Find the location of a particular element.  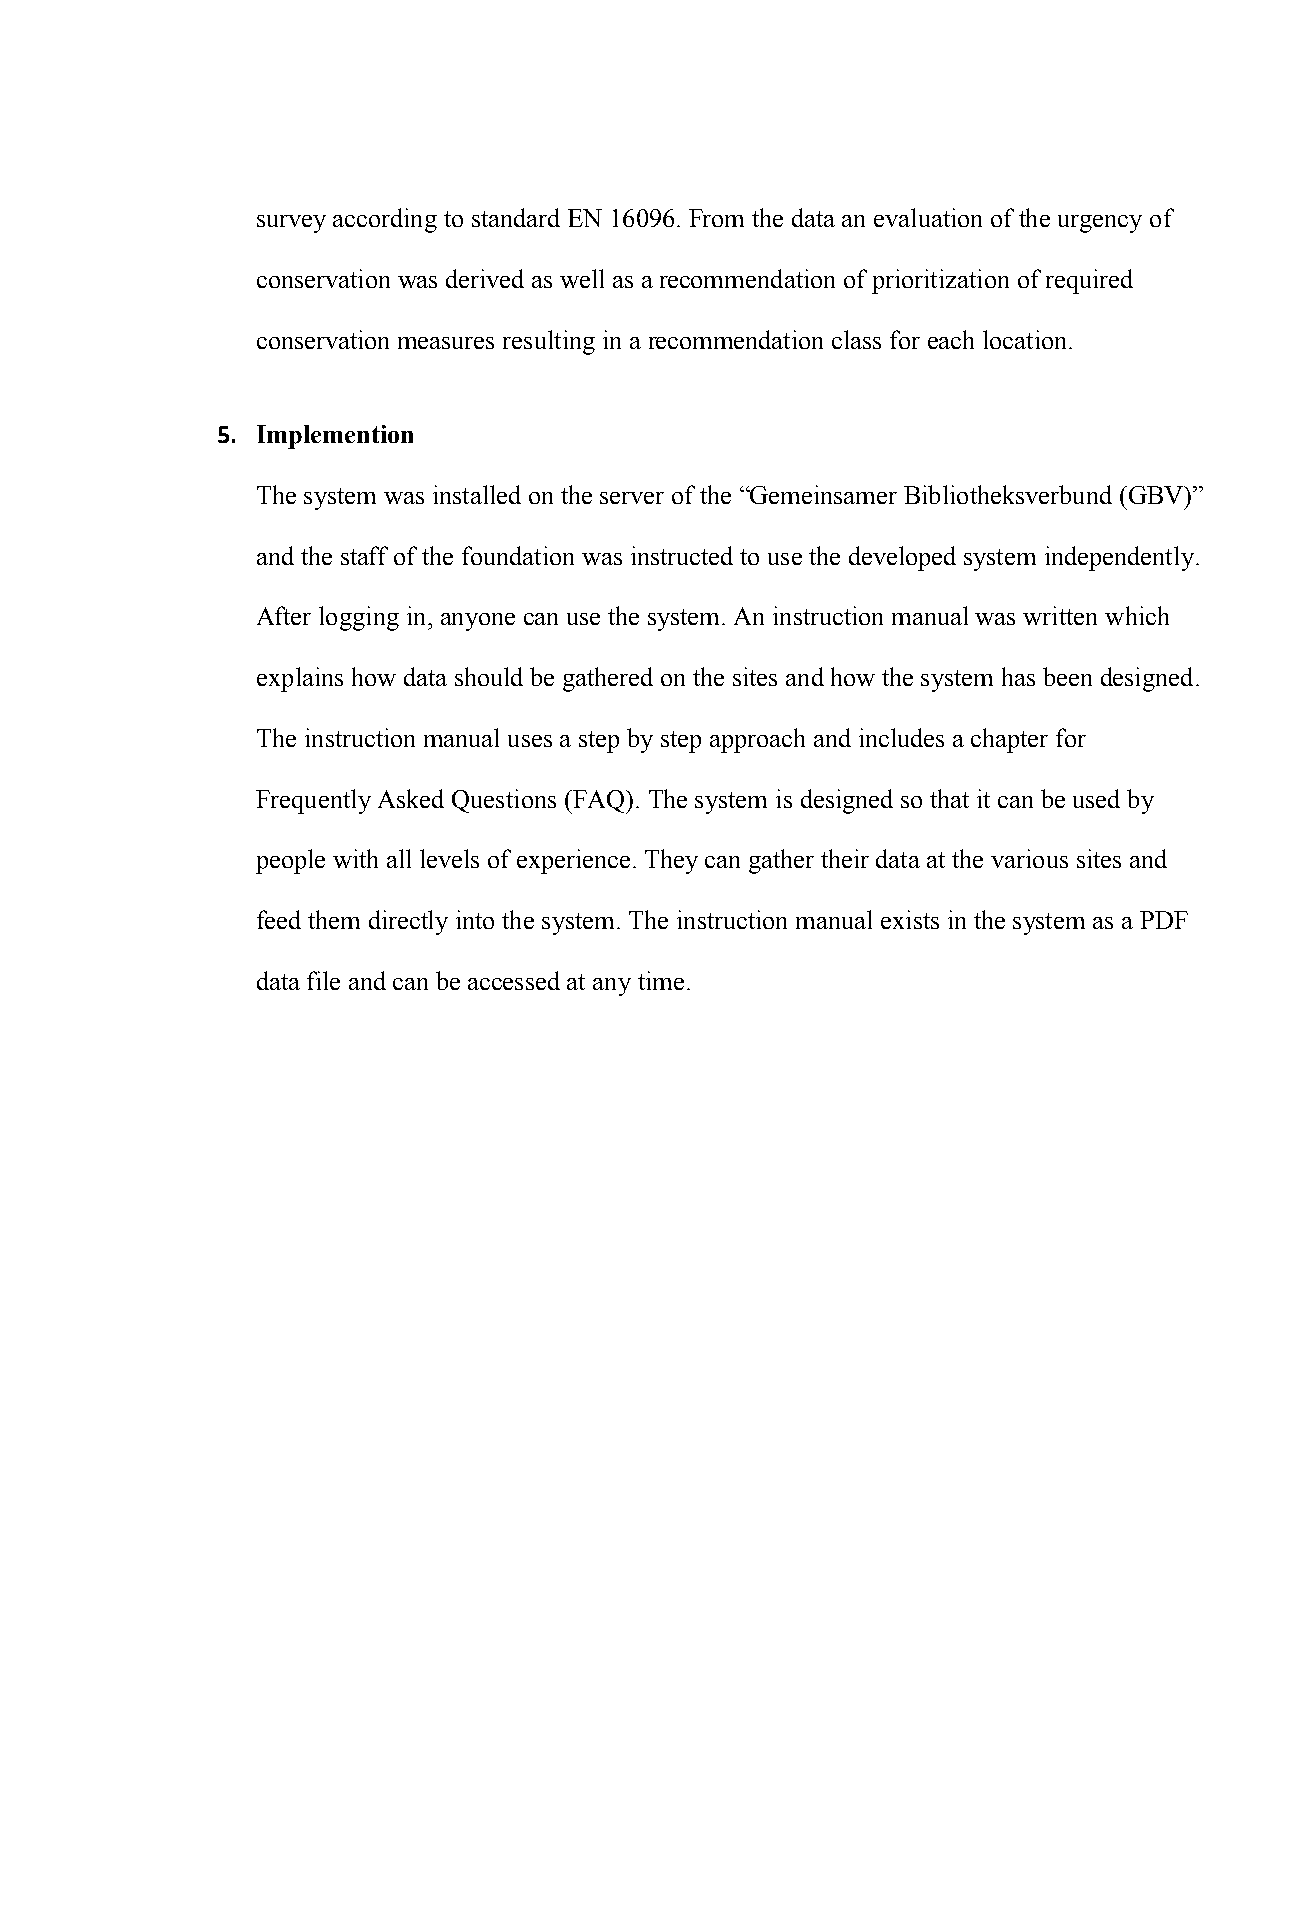

time is located at coordinates (661, 980).
